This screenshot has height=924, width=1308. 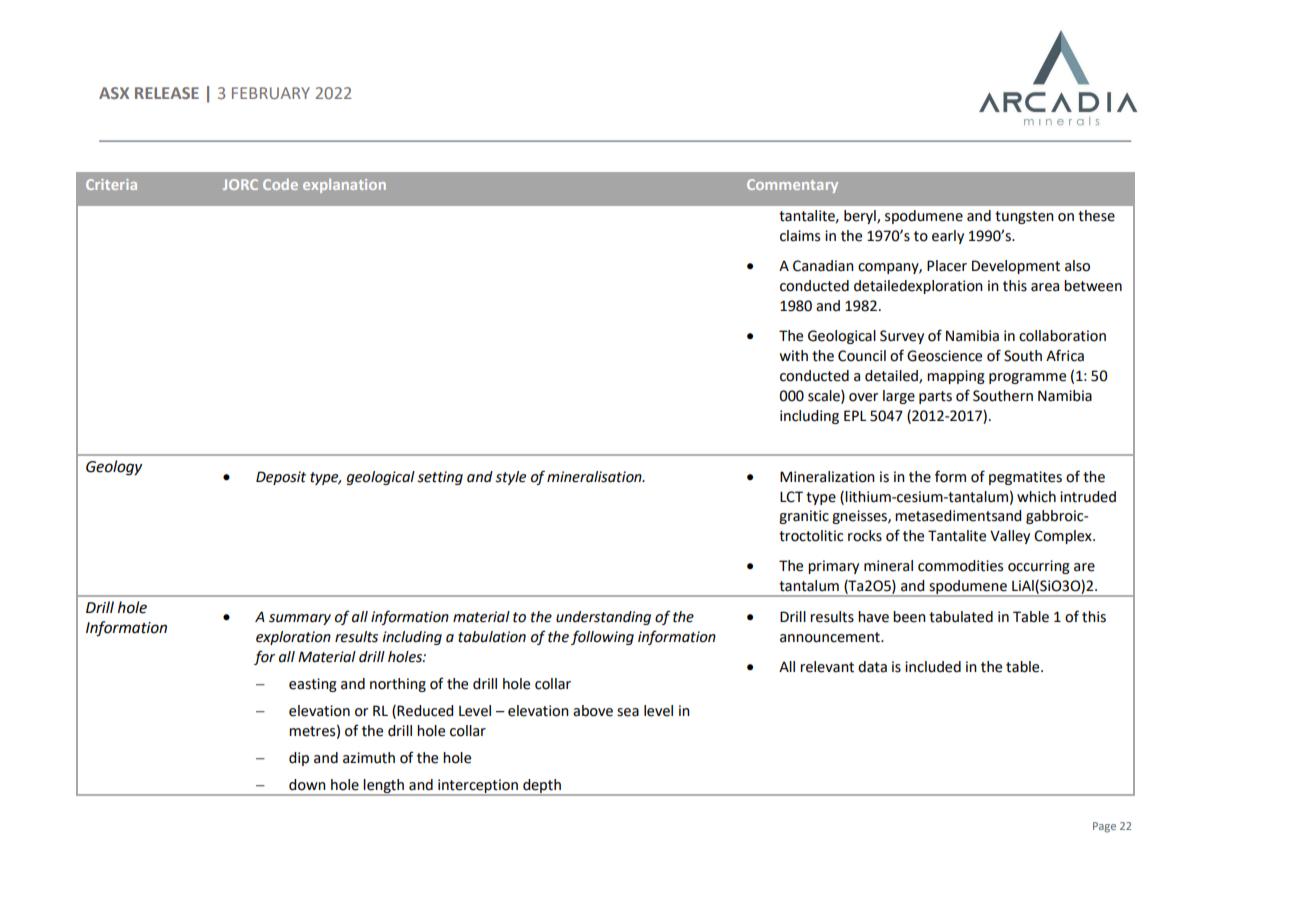 What do you see at coordinates (1024, 217) in the screenshot?
I see `tungsten` at bounding box center [1024, 217].
